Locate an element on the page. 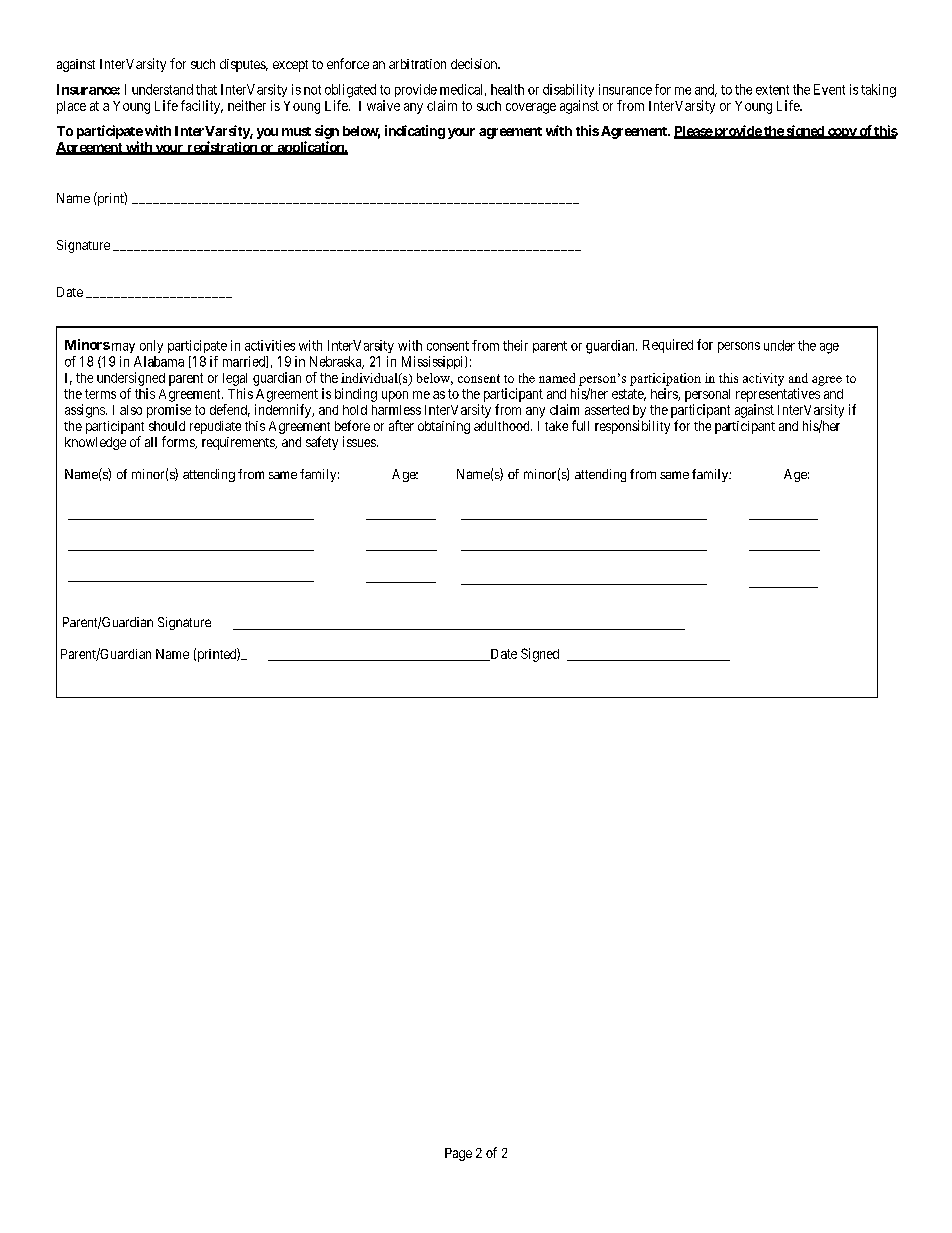 The image size is (952, 1233). responsibility is located at coordinates (632, 427).
